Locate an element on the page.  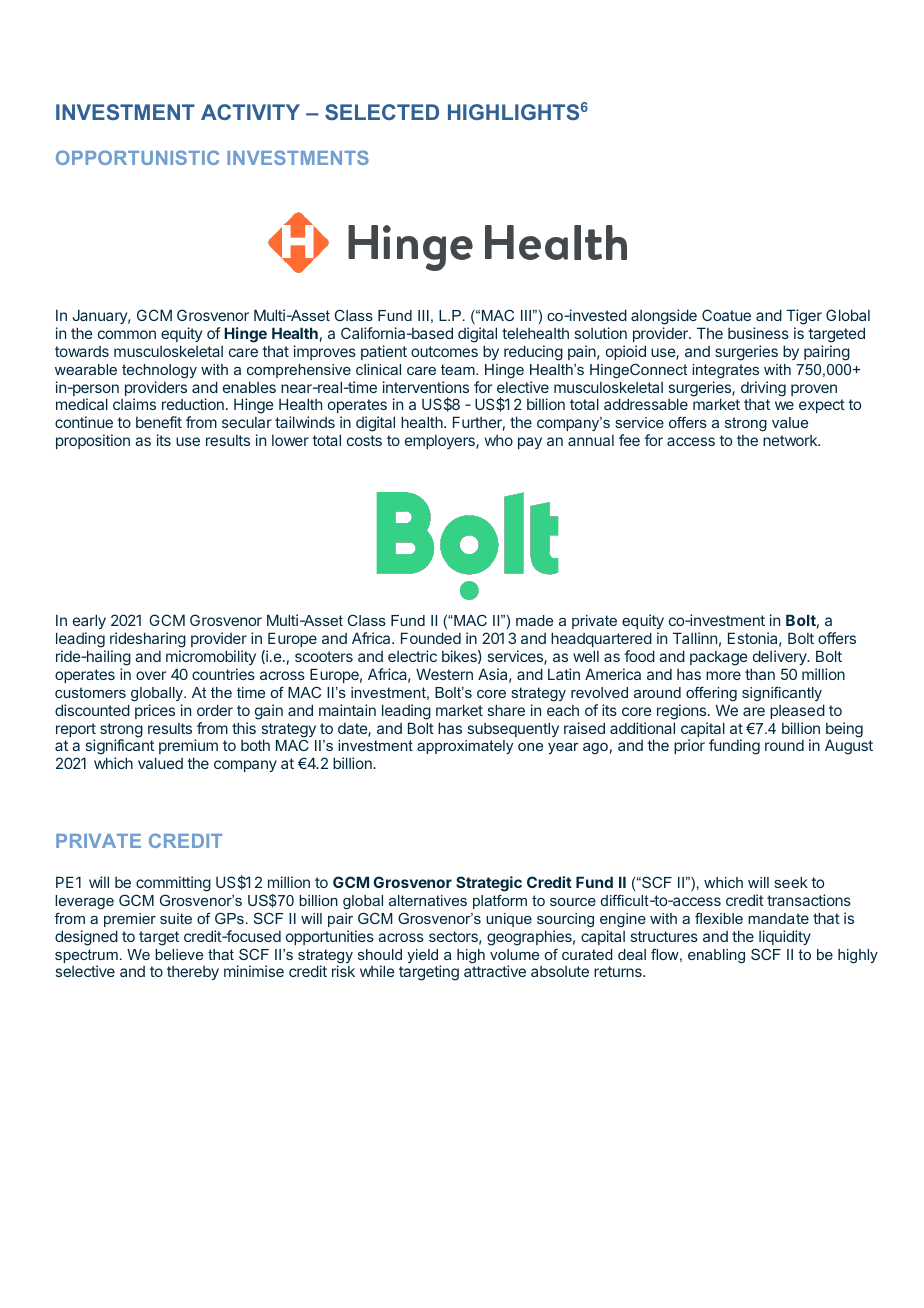
Tallinn is located at coordinates (695, 638).
